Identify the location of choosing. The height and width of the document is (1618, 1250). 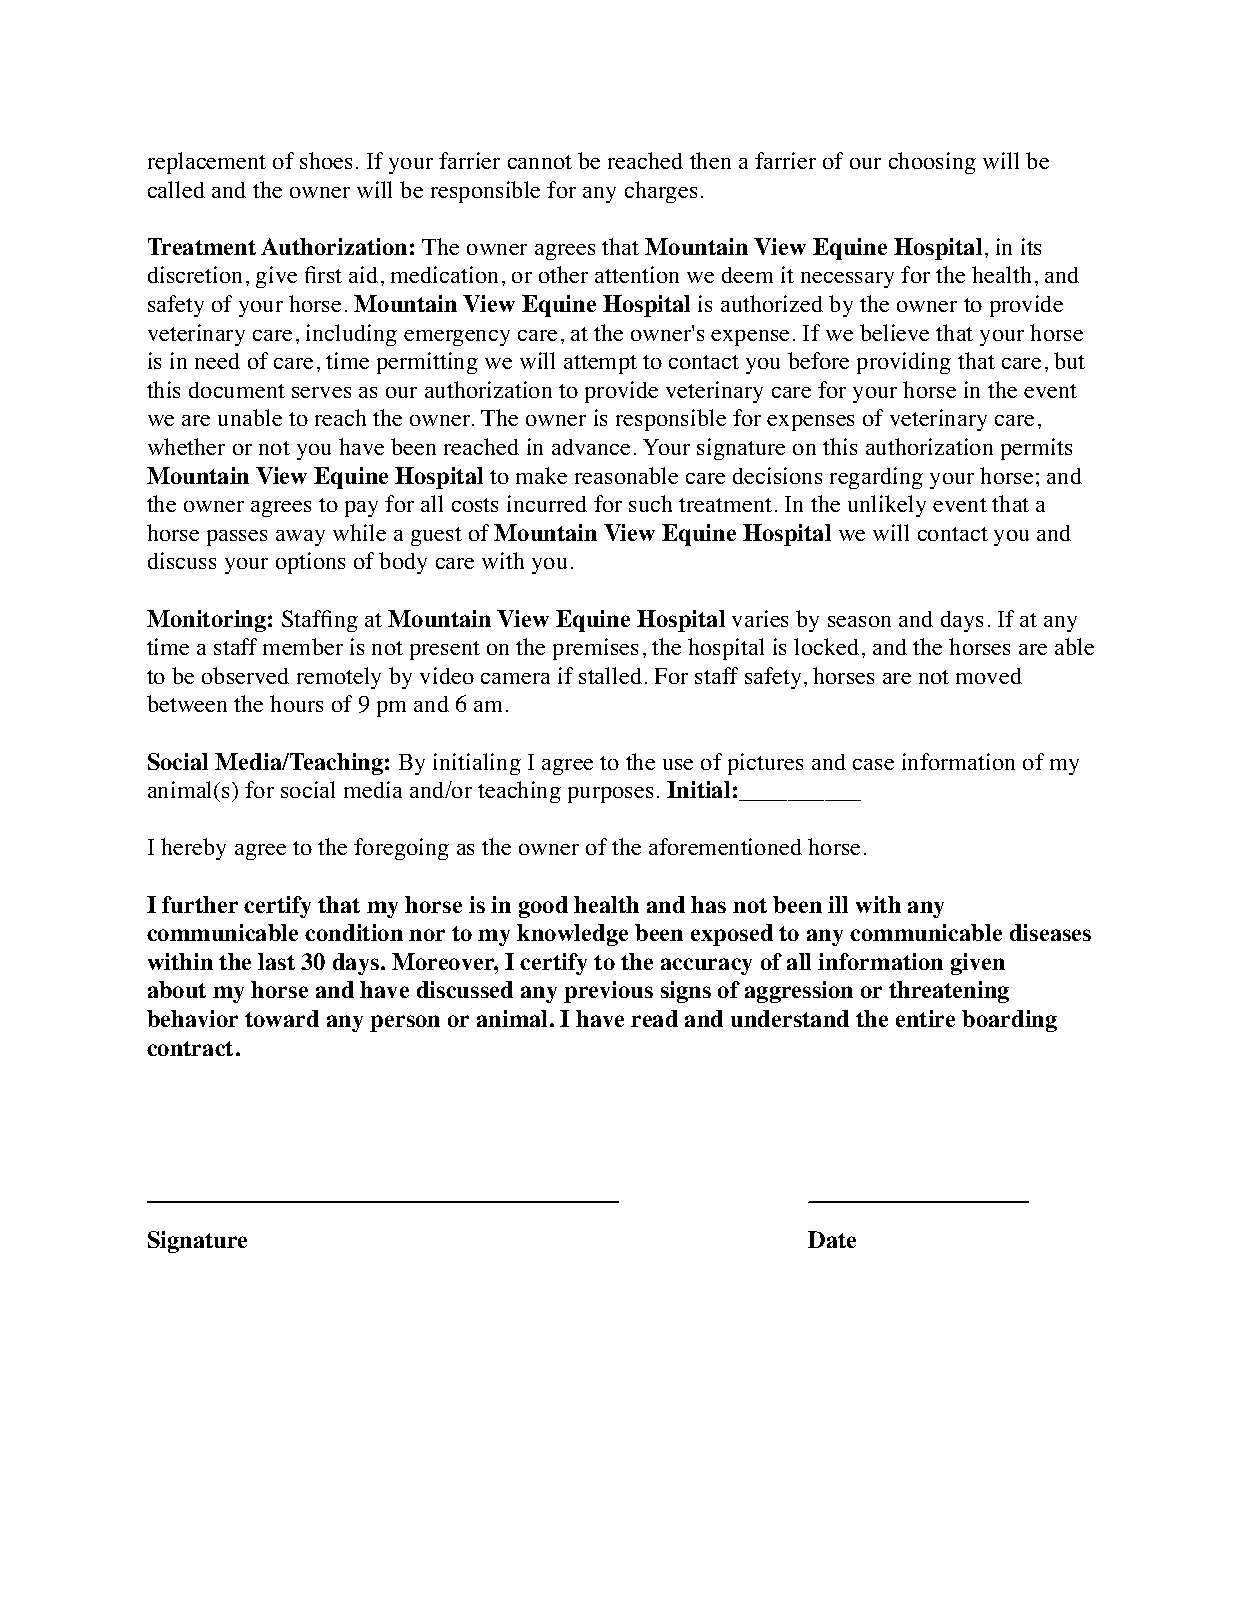
(932, 163).
